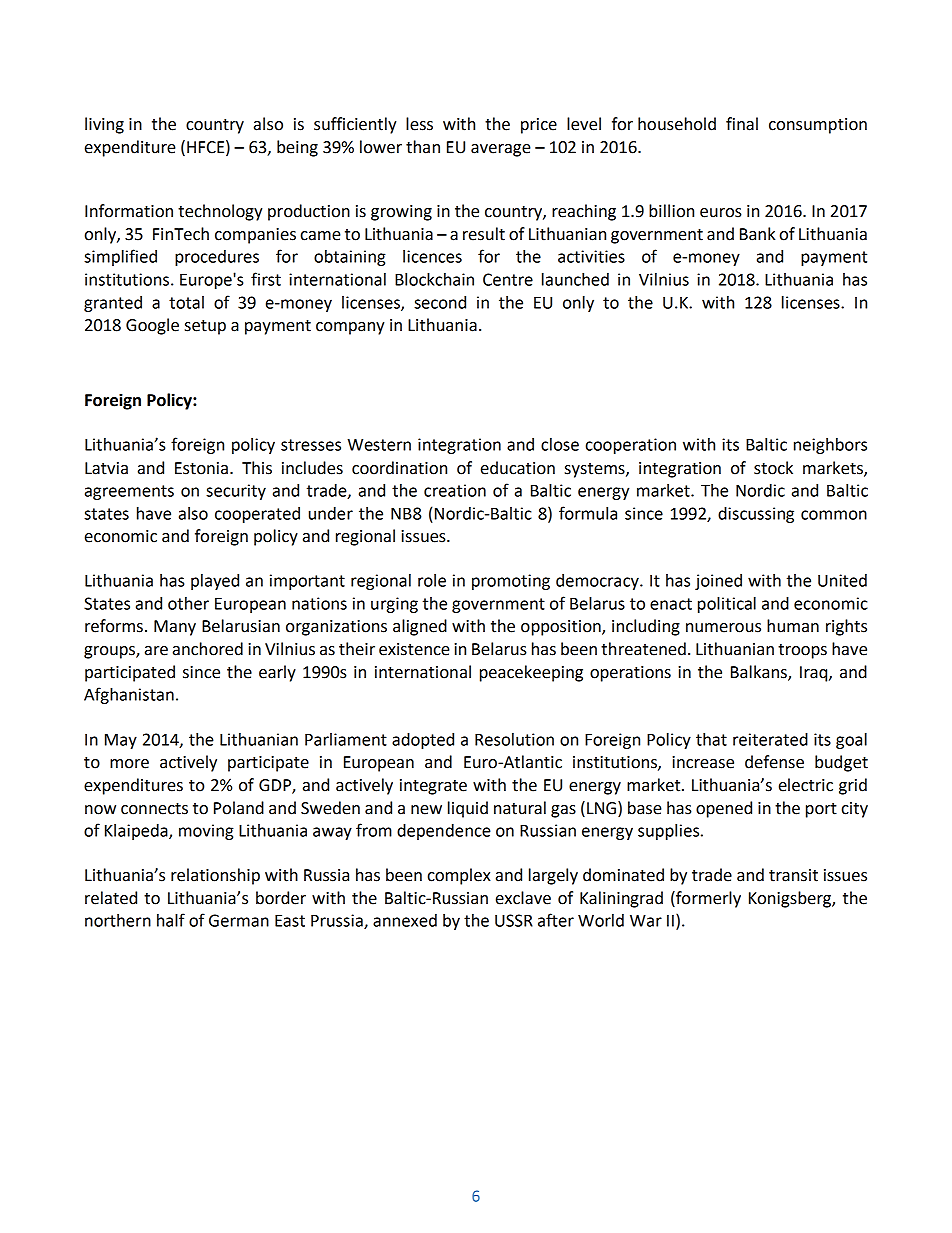  Describe the element at coordinates (104, 125) in the screenshot. I see `living` at that location.
